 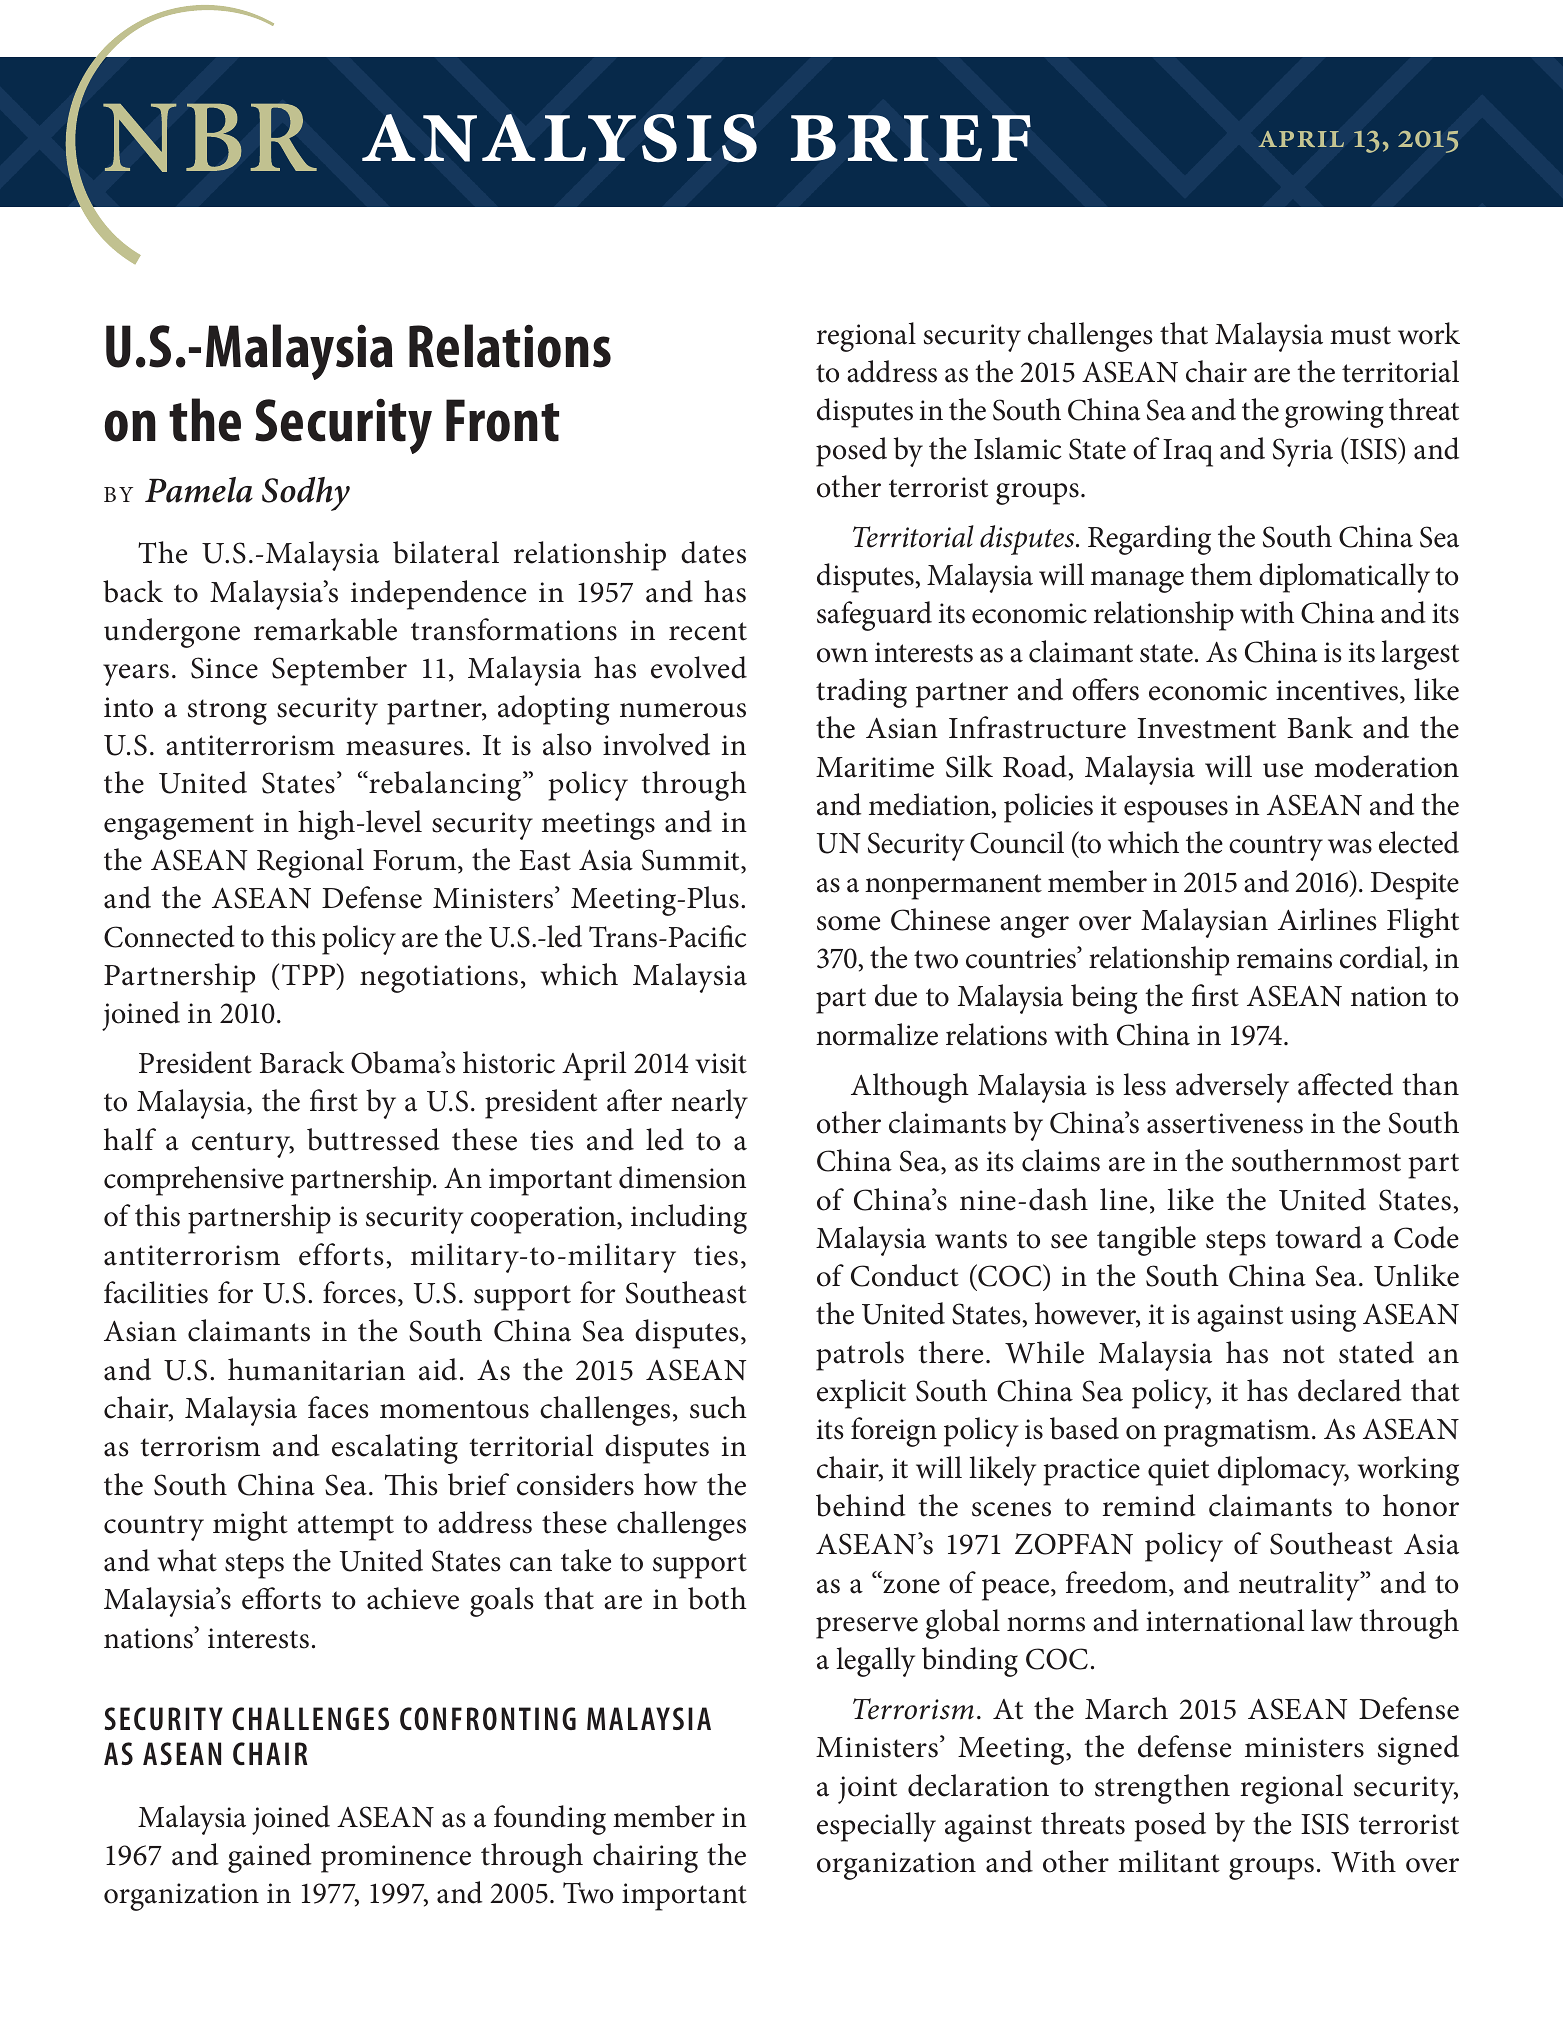 I want to click on trading, so click(x=861, y=693).
